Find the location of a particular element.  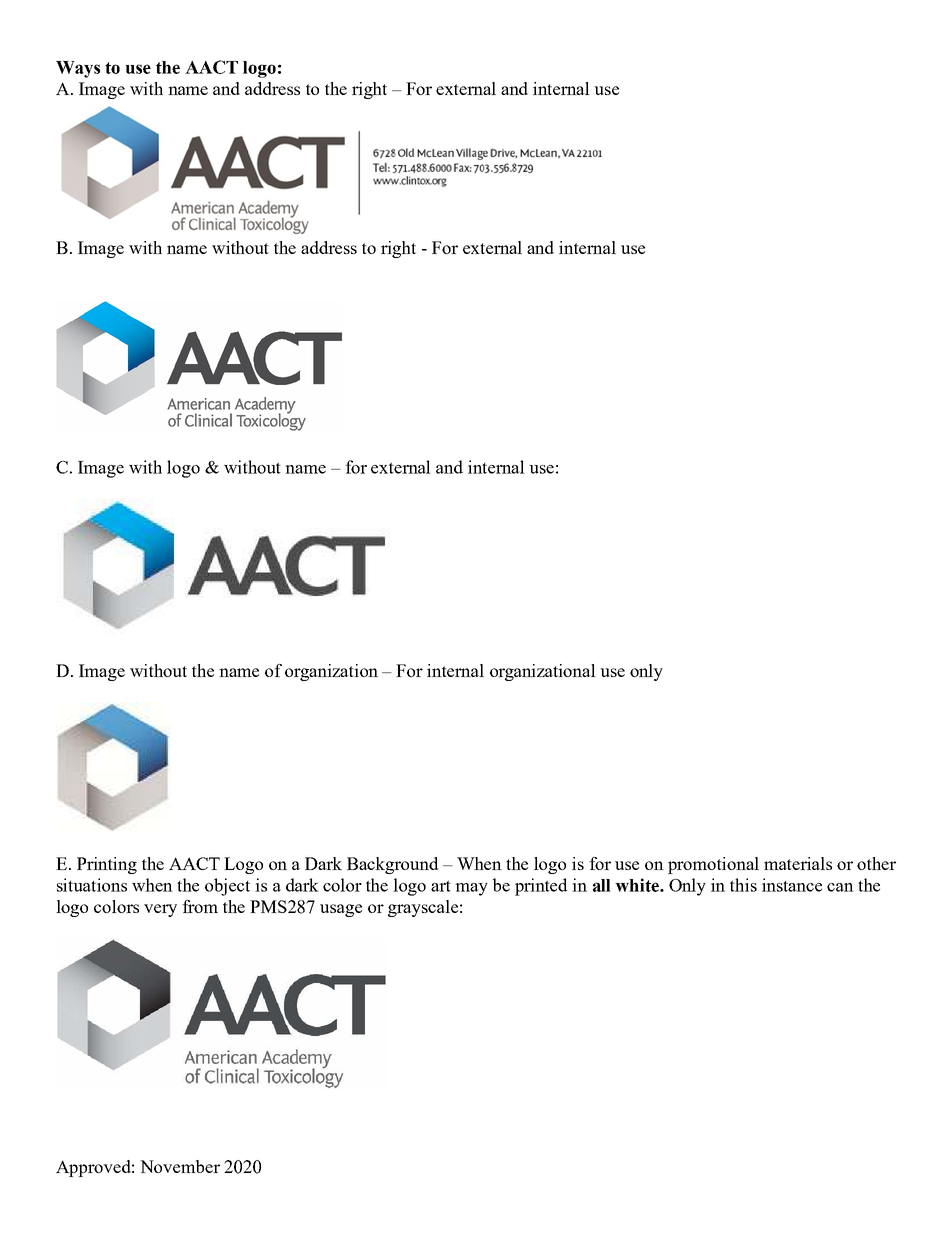

Background is located at coordinates (392, 865).
